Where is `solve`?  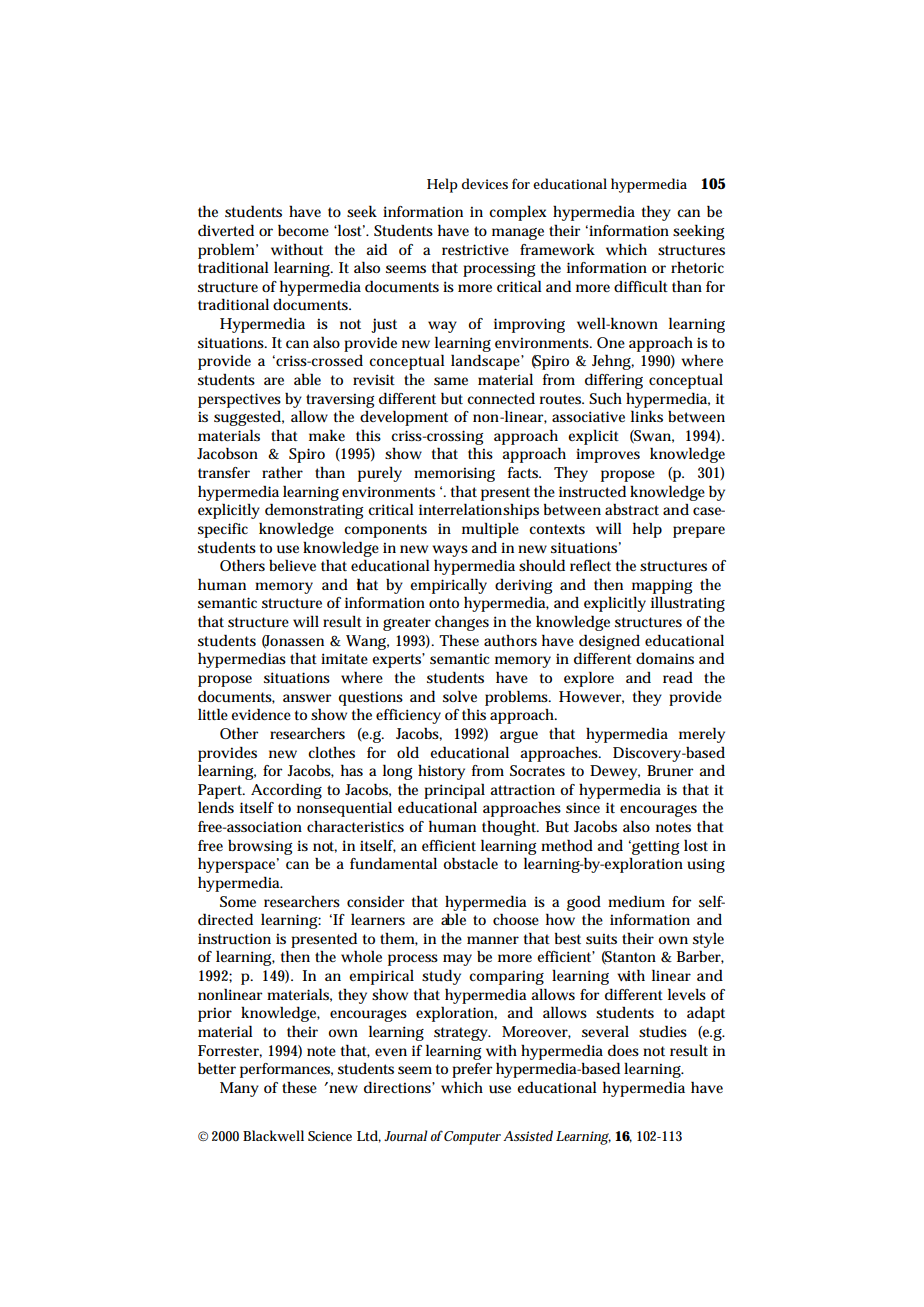 solve is located at coordinates (460, 696).
